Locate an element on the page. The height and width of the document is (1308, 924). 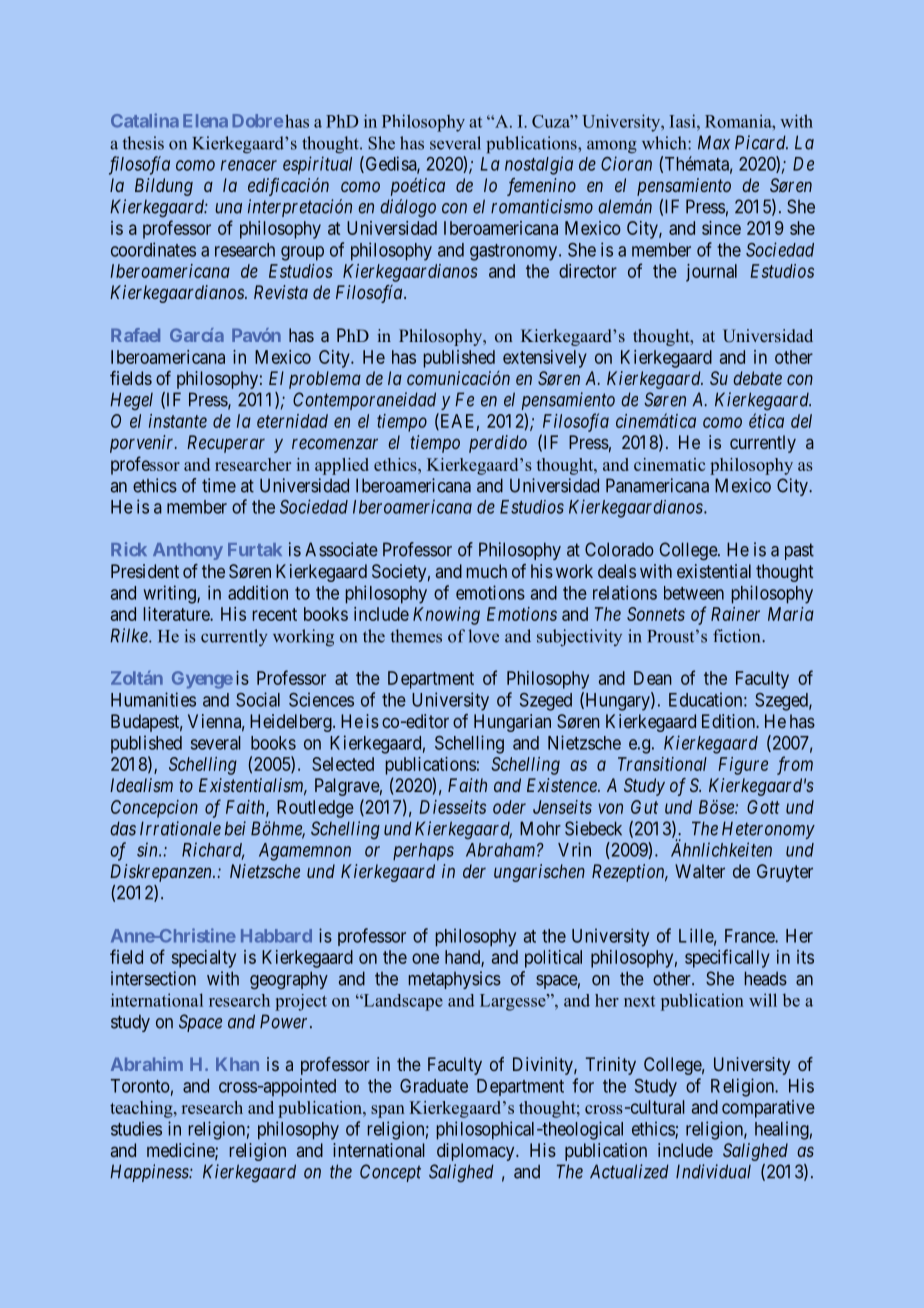
studies is located at coordinates (136, 1128).
